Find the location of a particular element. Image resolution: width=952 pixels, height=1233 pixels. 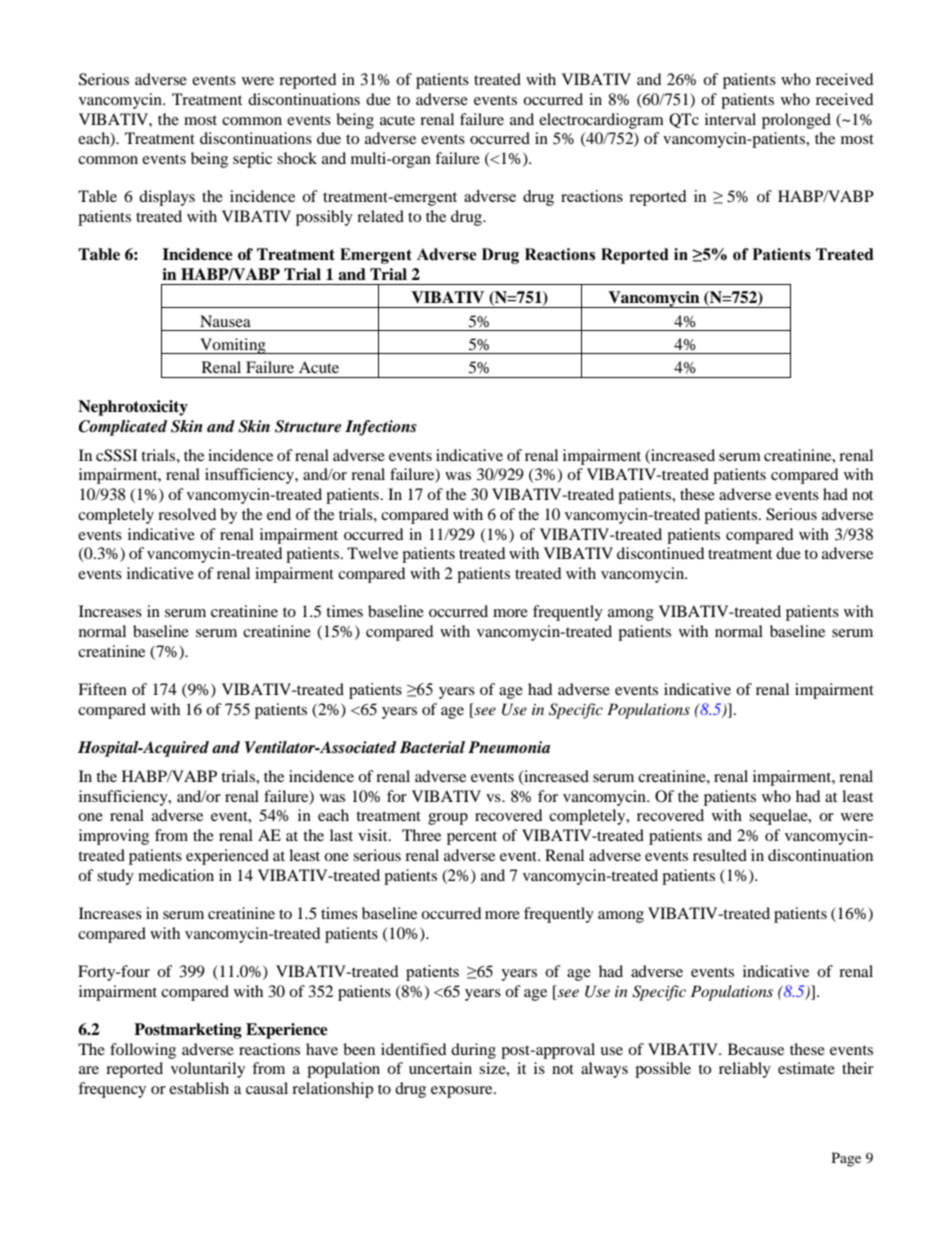

Pneumonia is located at coordinates (509, 747).
